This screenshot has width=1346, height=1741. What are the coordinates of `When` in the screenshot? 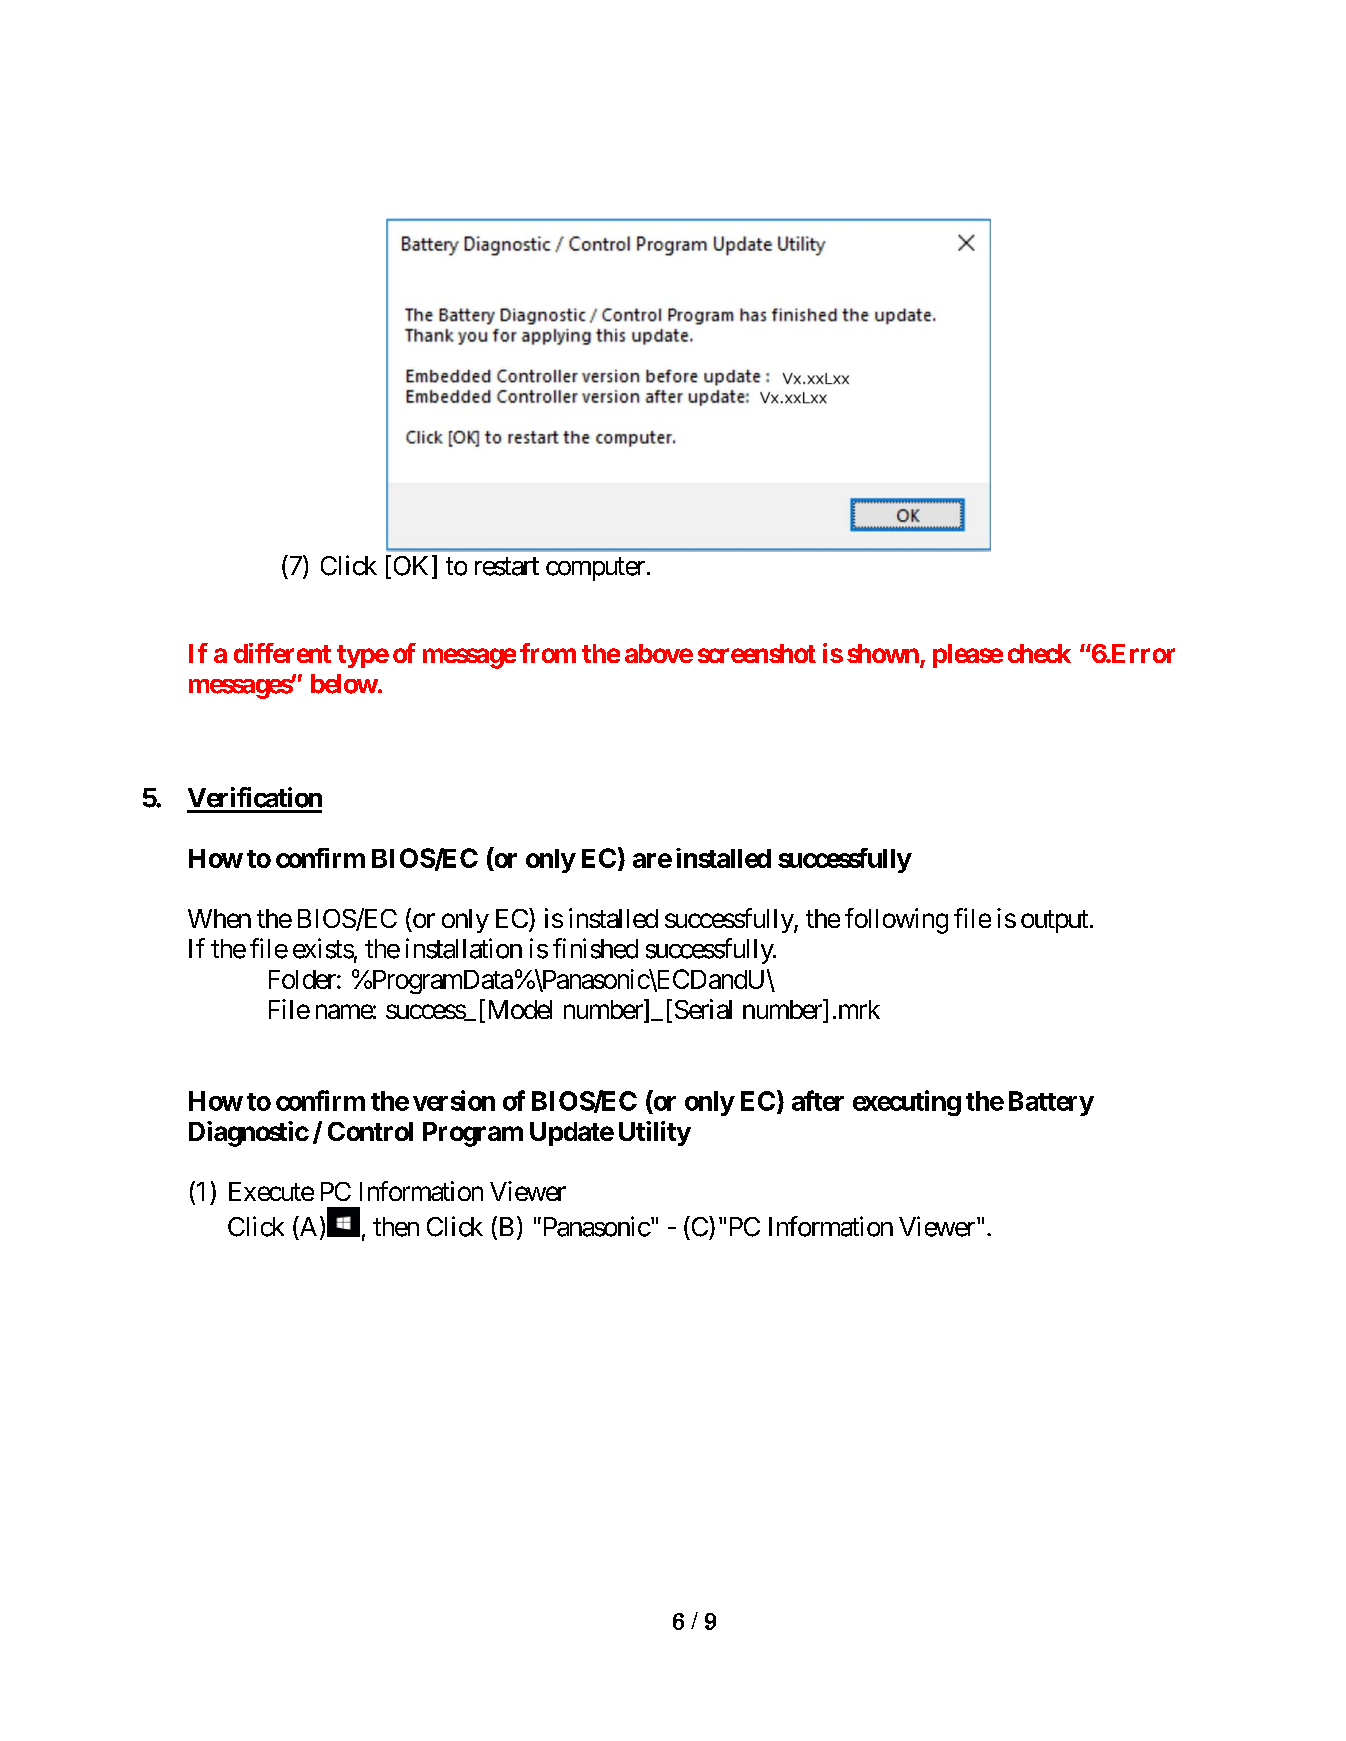 It's located at (219, 918).
